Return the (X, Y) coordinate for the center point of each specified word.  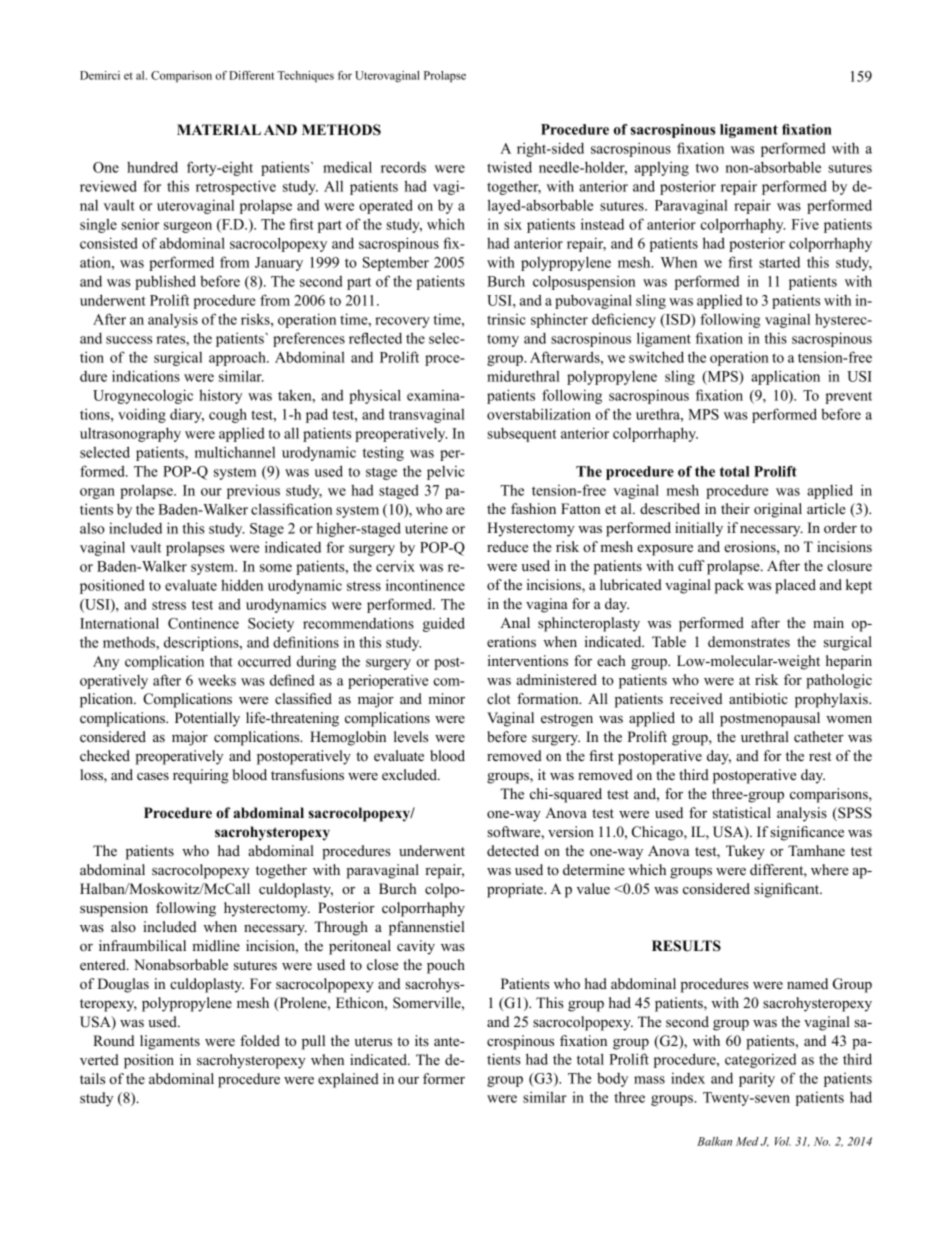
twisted (509, 167)
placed (795, 586)
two (707, 168)
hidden (242, 585)
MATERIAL (219, 129)
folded (260, 1040)
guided (444, 624)
